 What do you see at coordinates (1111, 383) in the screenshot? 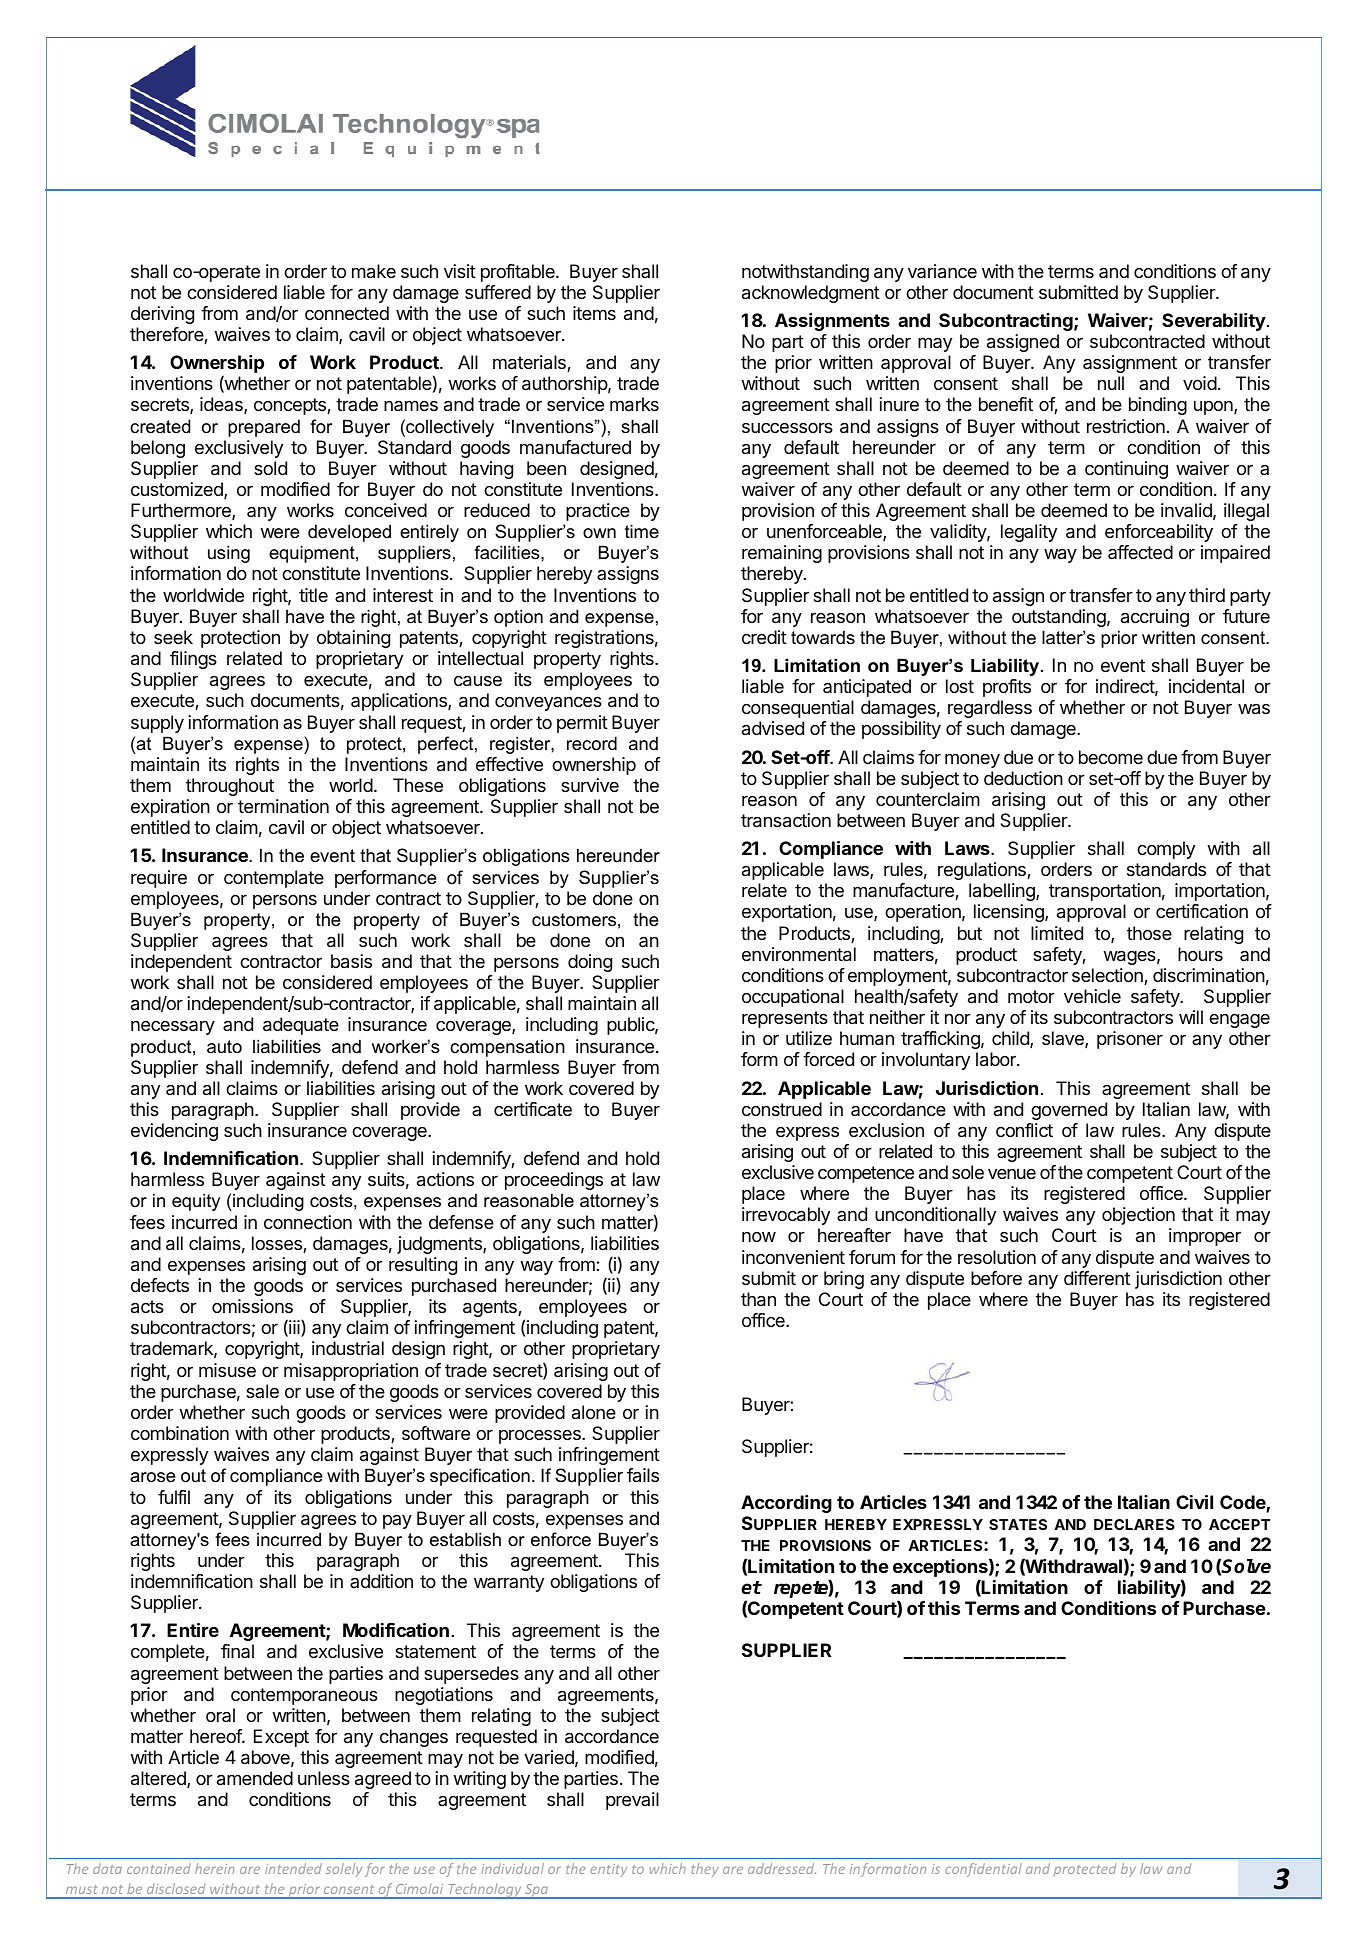
I see `null` at bounding box center [1111, 383].
